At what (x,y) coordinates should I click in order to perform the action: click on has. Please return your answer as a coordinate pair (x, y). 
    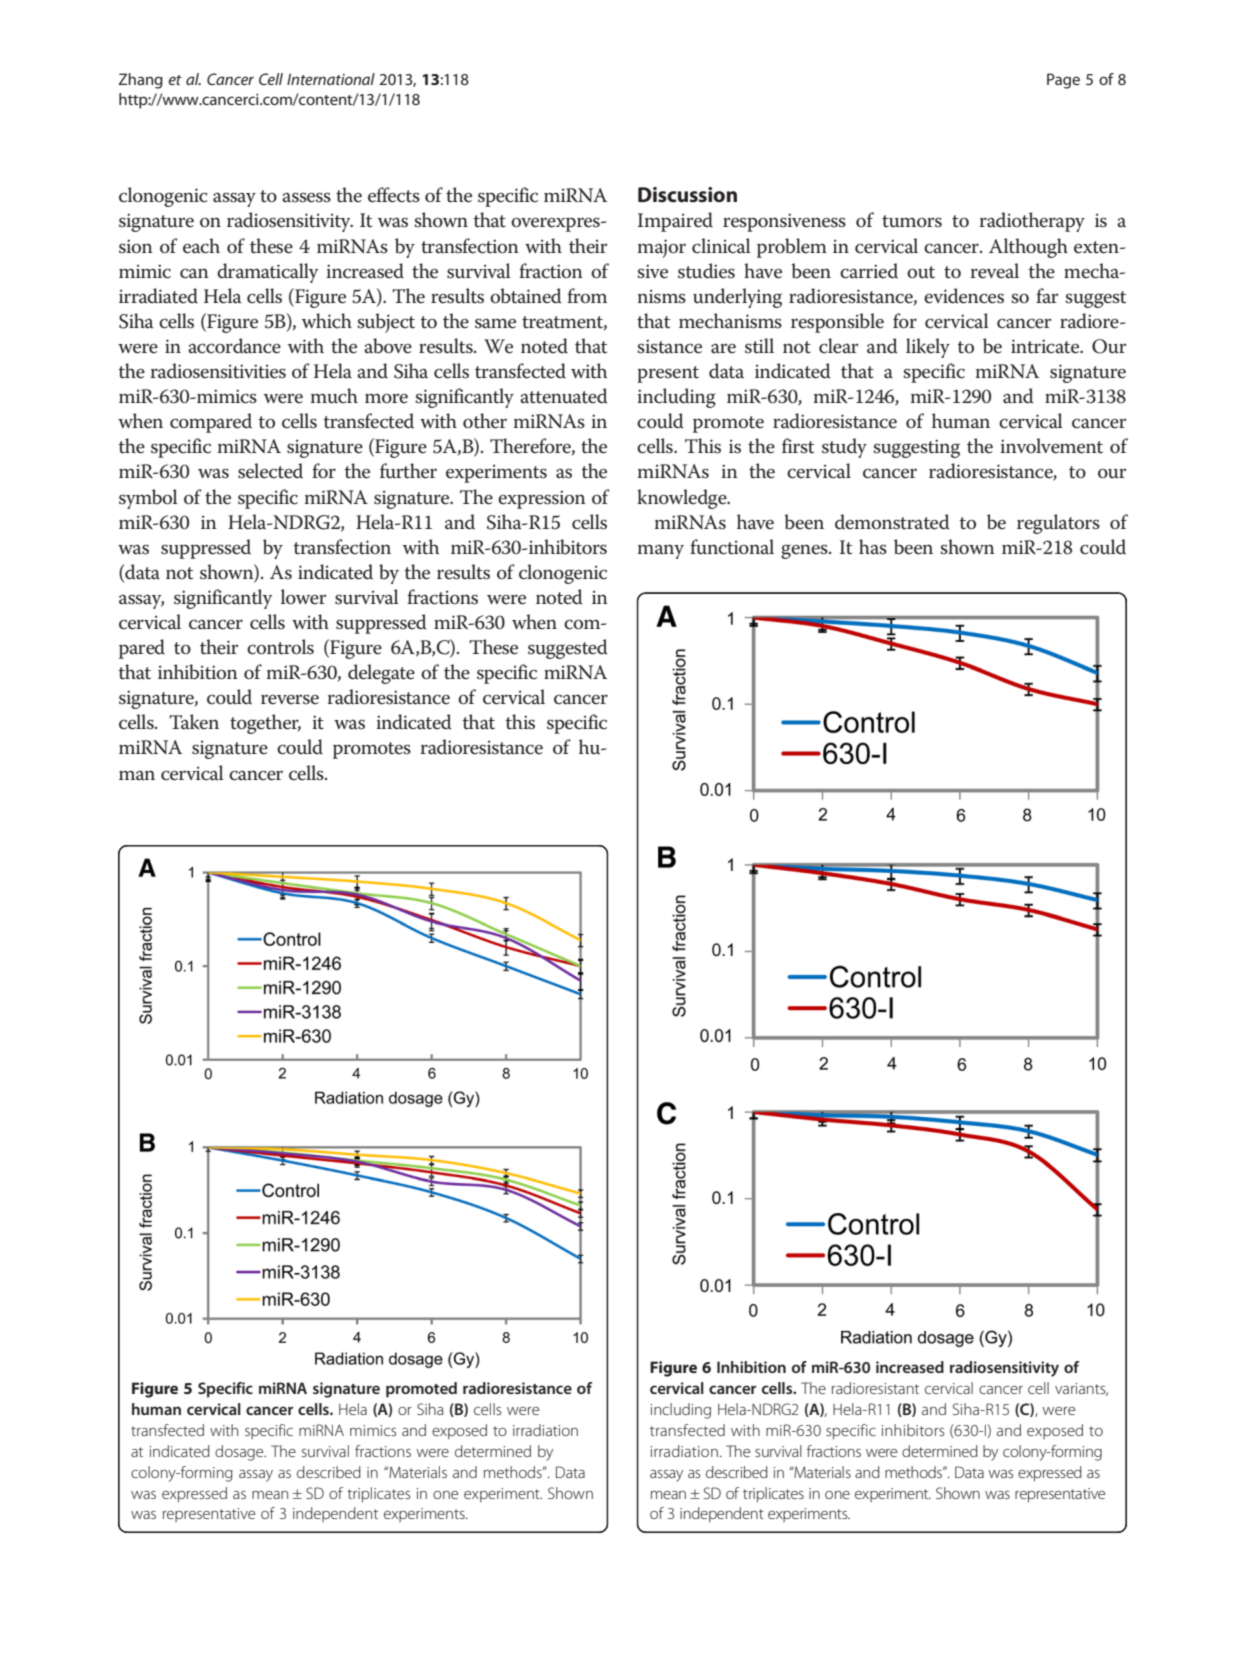
    Looking at the image, I should click on (873, 547).
